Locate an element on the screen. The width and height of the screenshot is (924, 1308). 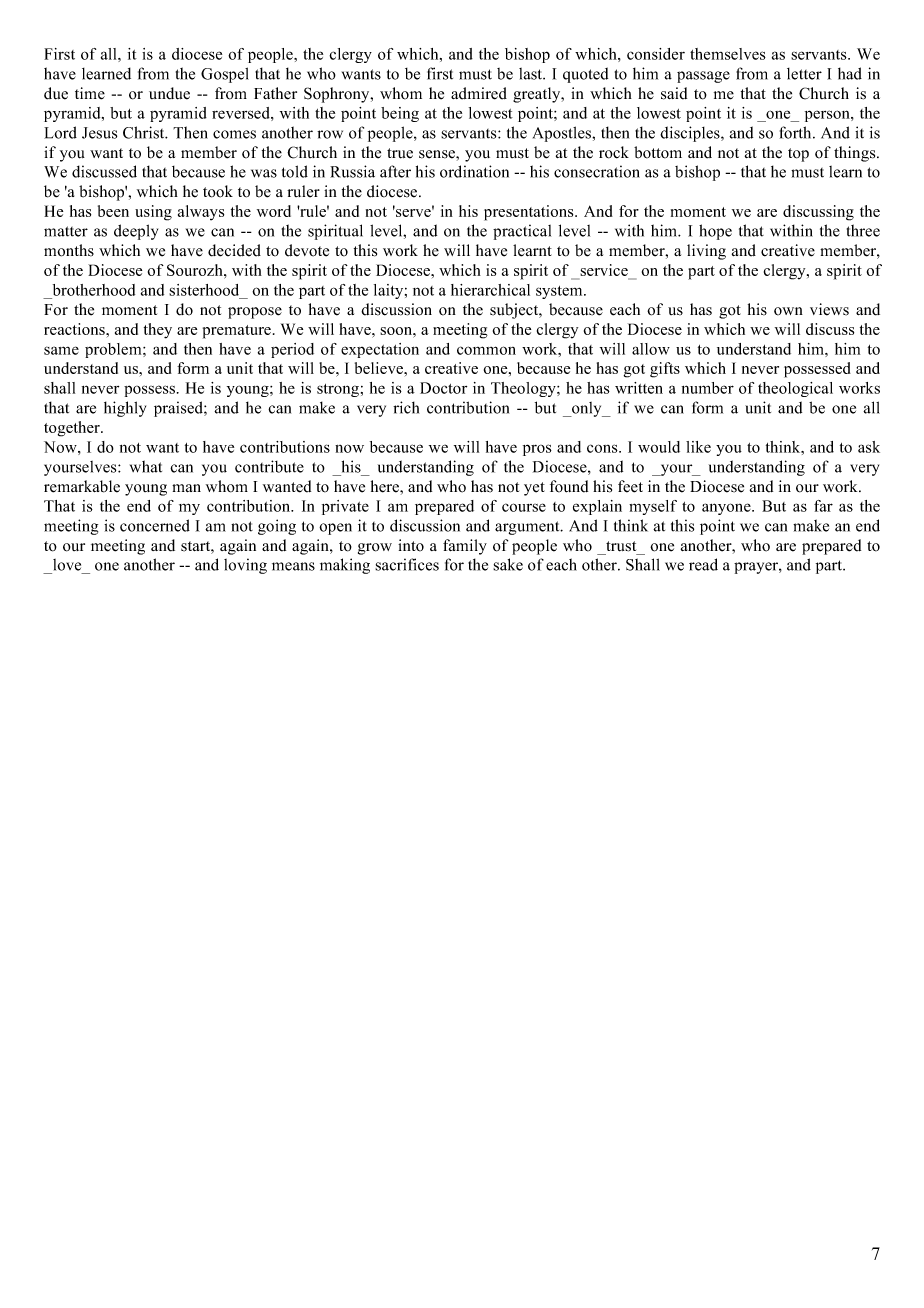
letter is located at coordinates (804, 74).
